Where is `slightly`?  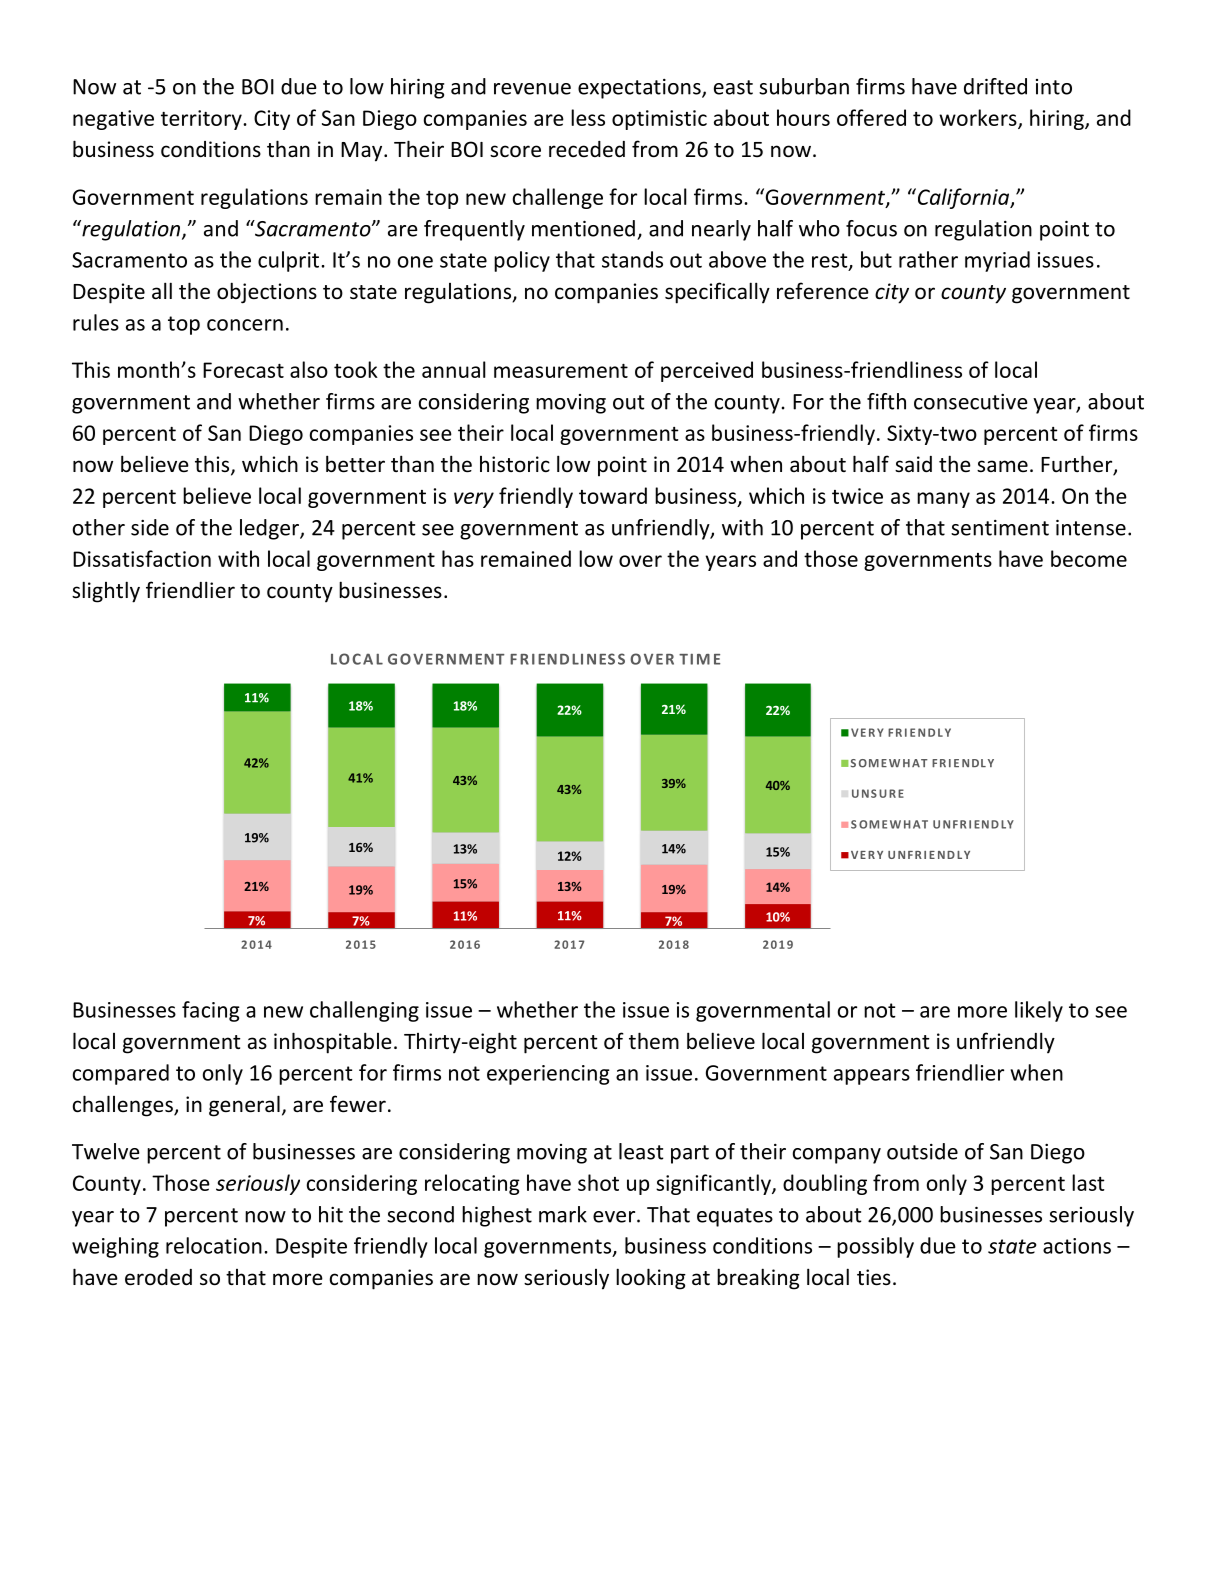
slightly is located at coordinates (106, 592).
